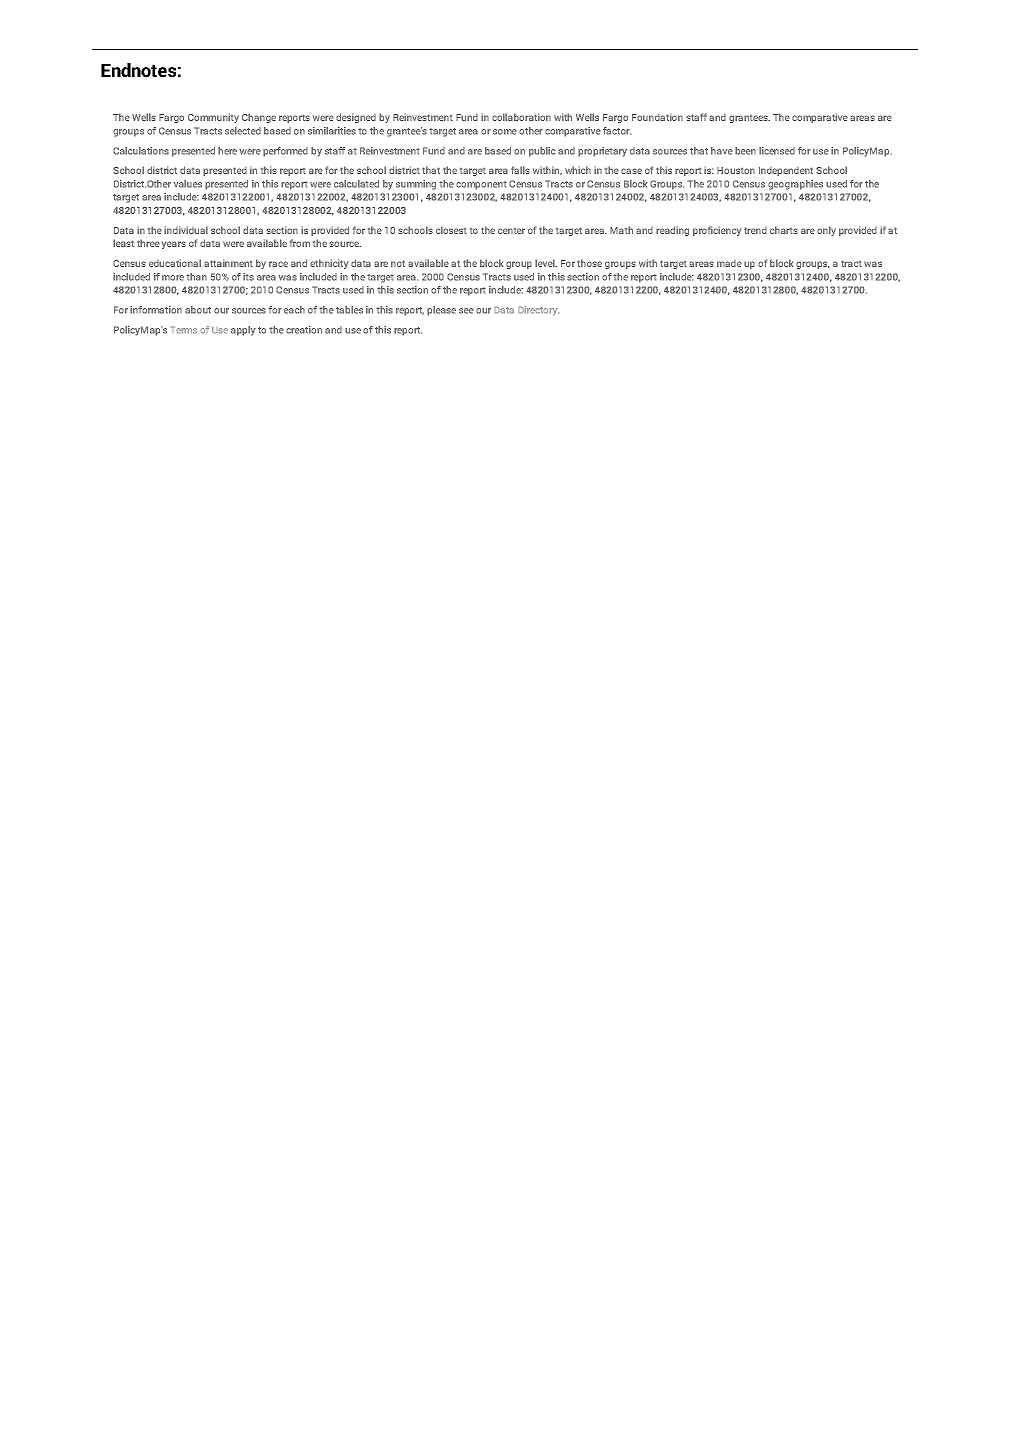 The image size is (1028, 1455). I want to click on Community, so click(213, 118).
